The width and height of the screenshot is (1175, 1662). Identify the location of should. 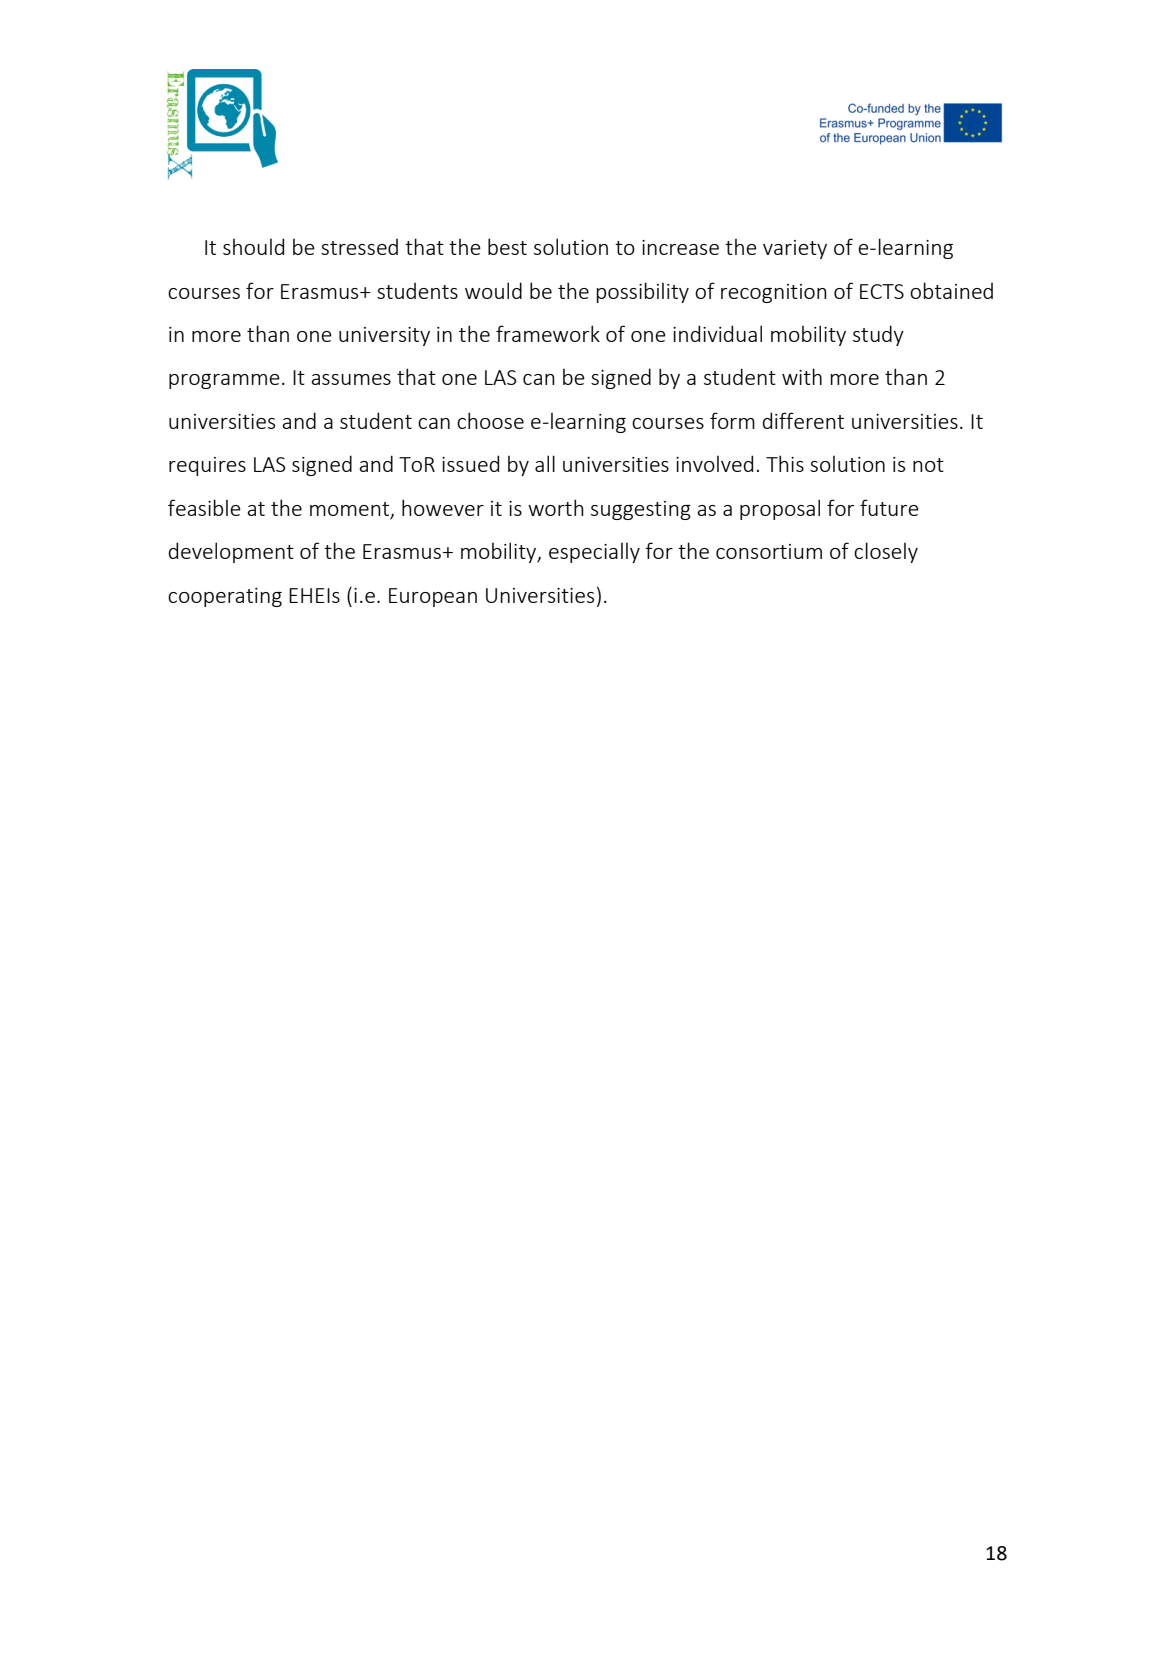
(253, 246).
